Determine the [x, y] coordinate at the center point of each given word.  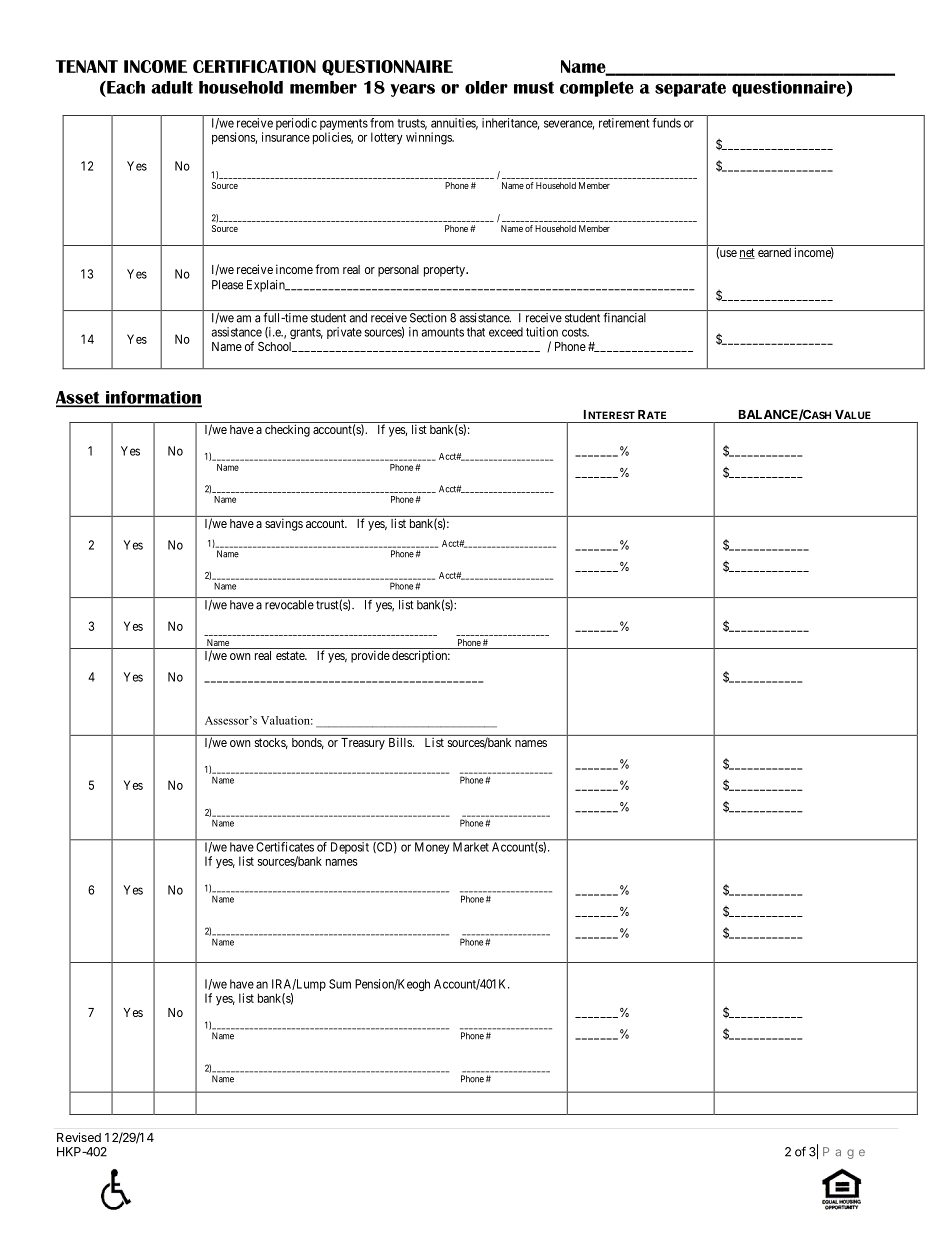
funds [666, 123]
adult [172, 87]
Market [471, 846]
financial [624, 317]
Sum [340, 984]
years [412, 90]
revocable [289, 605]
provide [370, 656]
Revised [79, 1137]
